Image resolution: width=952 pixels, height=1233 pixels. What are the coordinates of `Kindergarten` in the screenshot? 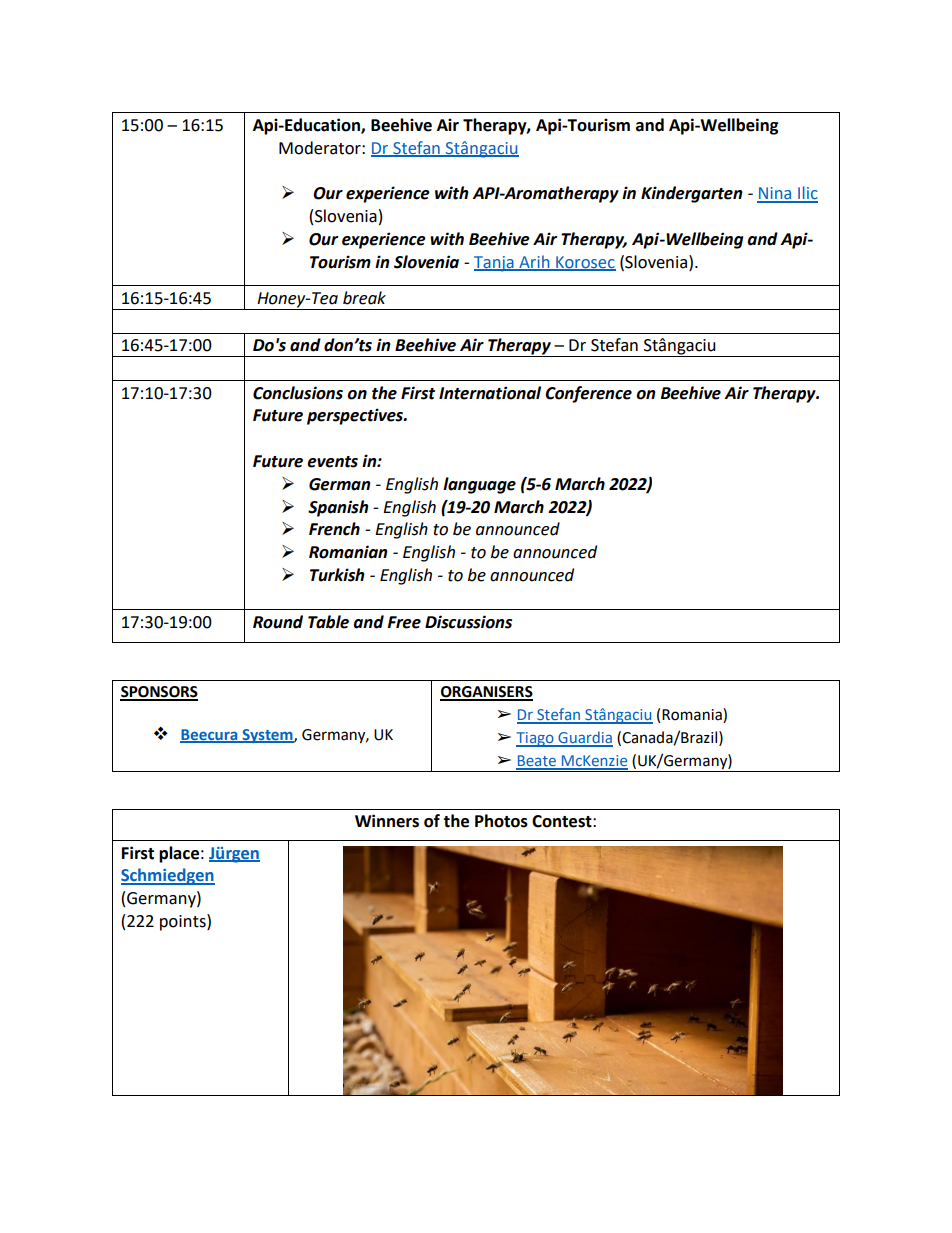 It's located at (692, 194).
